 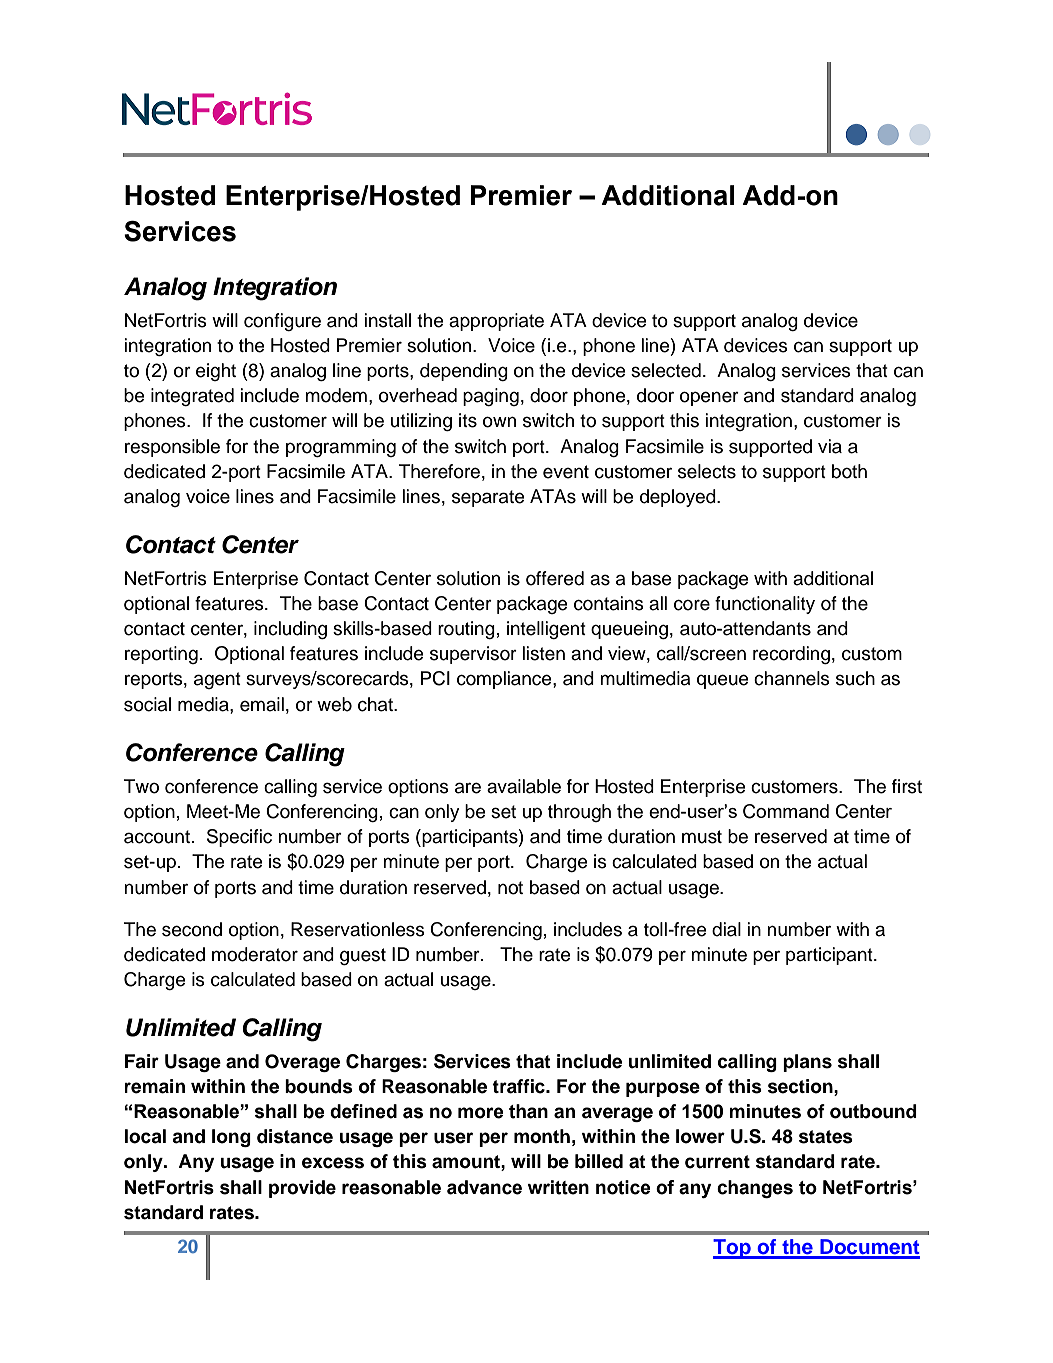 What do you see at coordinates (255, 954) in the page?
I see `moderator` at bounding box center [255, 954].
